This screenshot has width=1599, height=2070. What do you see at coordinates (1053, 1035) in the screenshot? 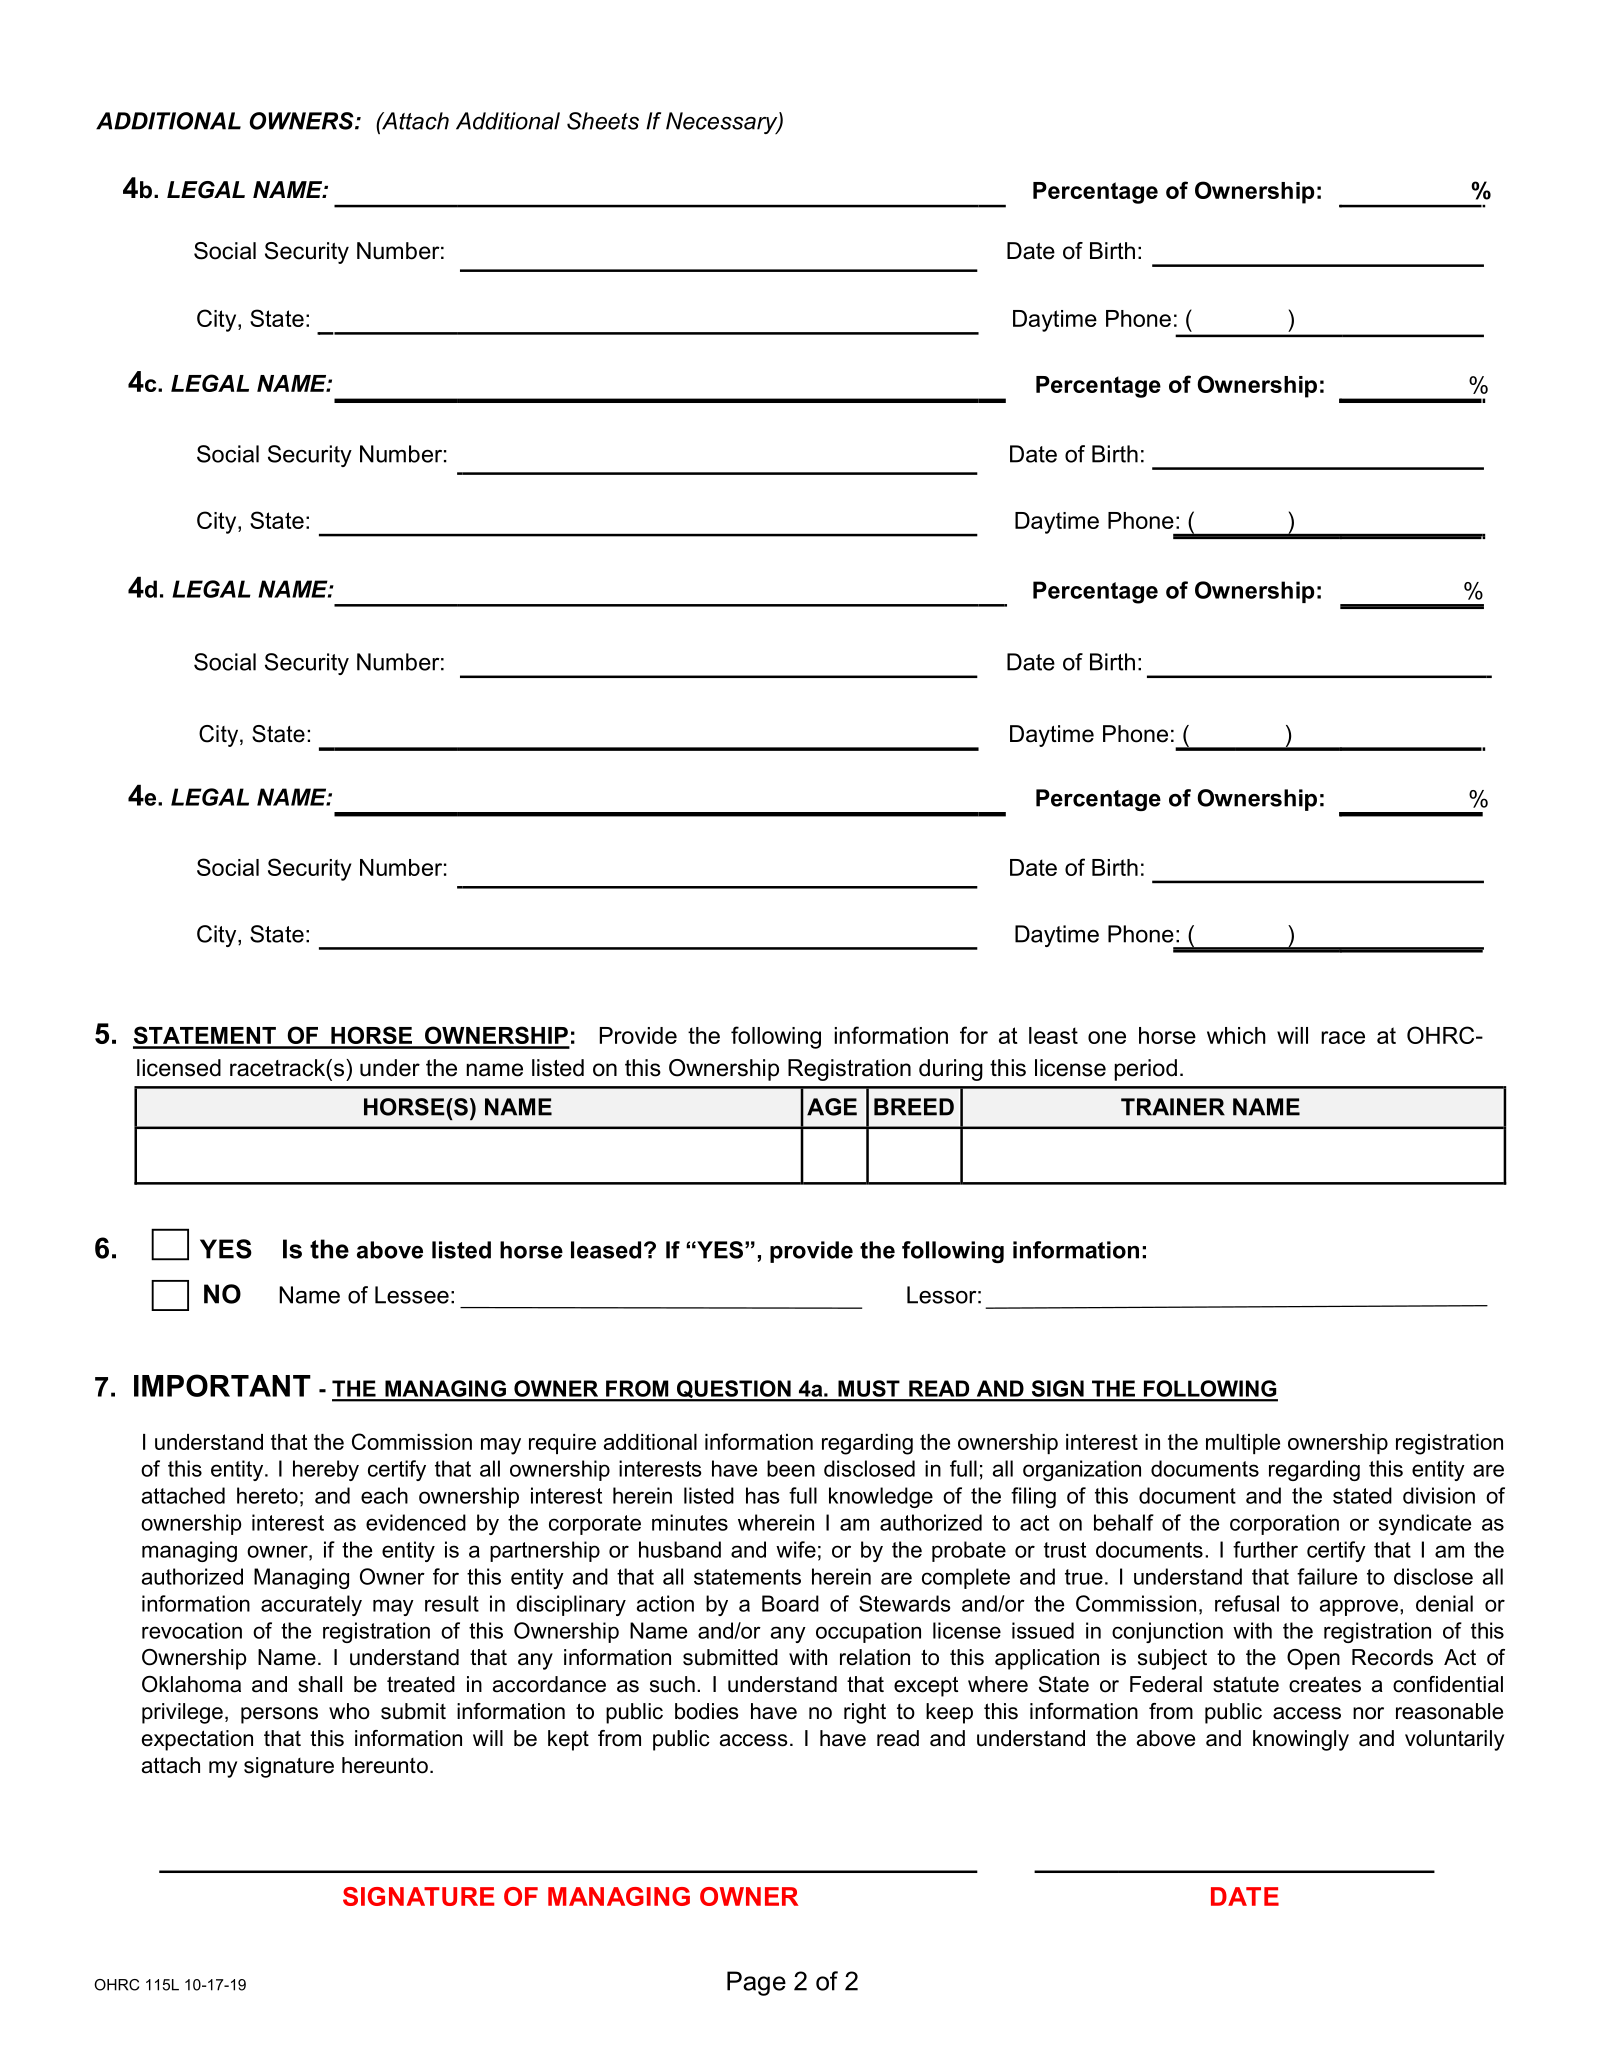
I see `least` at bounding box center [1053, 1035].
